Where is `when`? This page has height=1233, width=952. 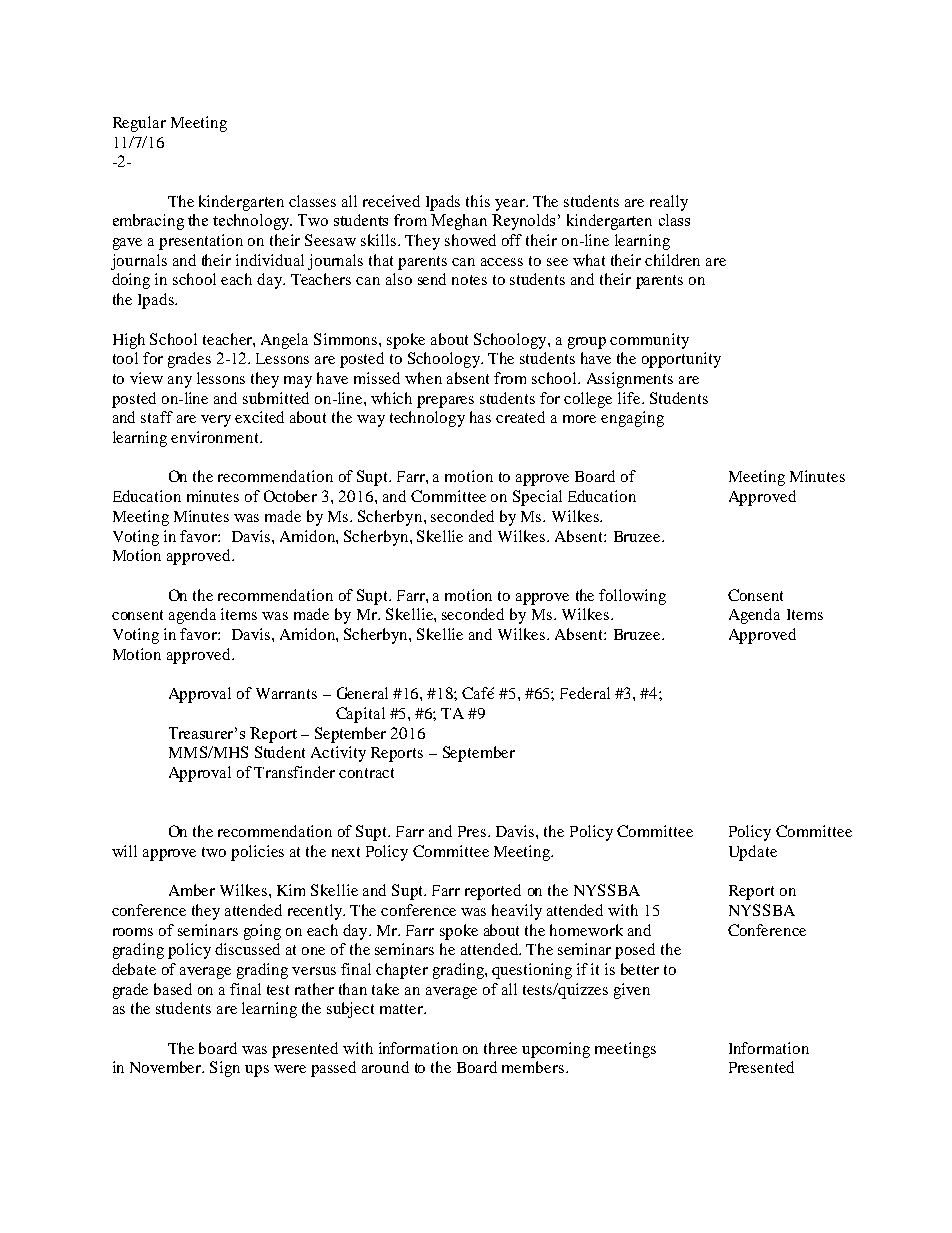
when is located at coordinates (423, 378).
